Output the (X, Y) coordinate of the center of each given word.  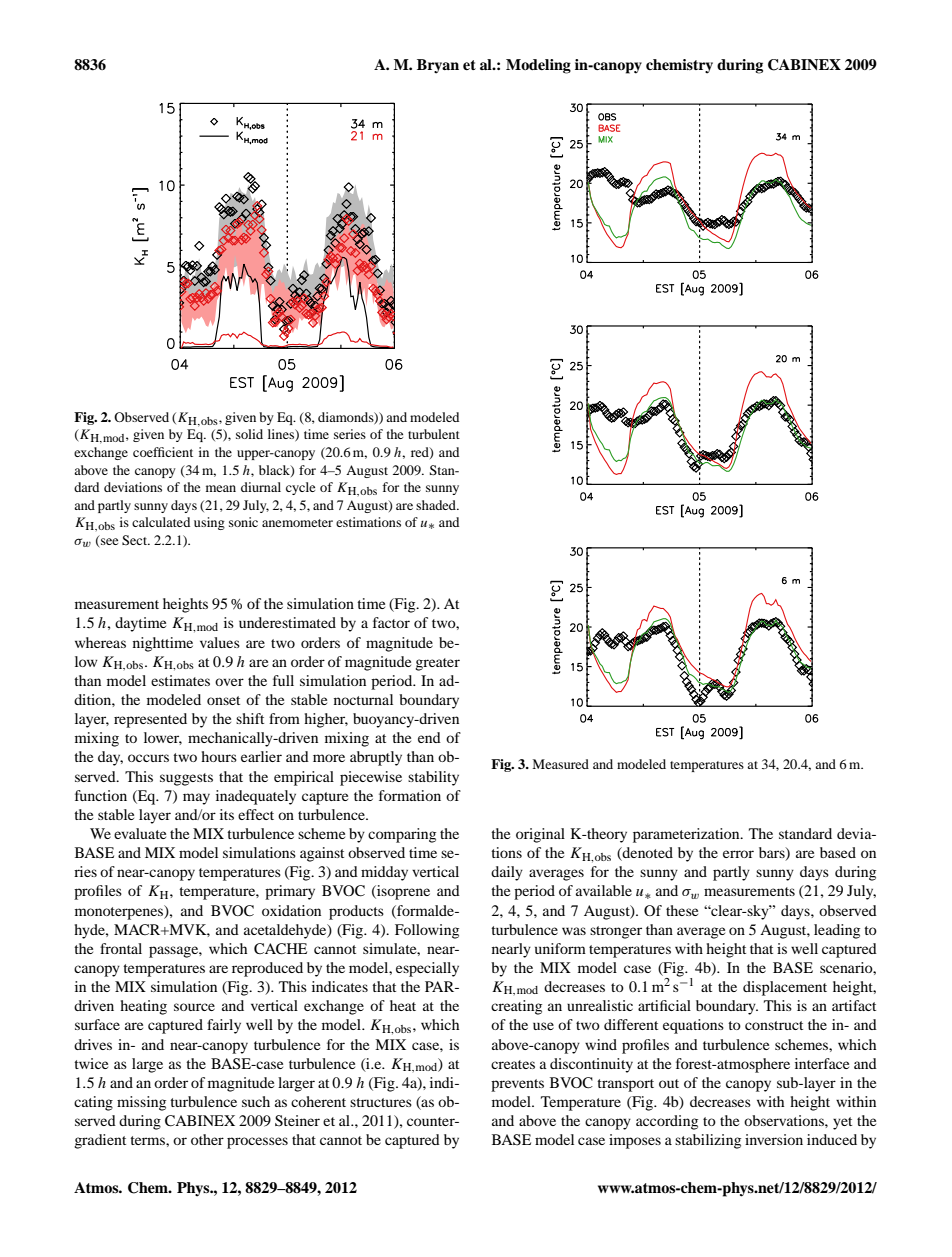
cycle (300, 488)
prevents (517, 1085)
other (207, 1139)
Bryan (438, 66)
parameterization (687, 835)
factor (391, 622)
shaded (437, 505)
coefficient (163, 452)
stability (433, 778)
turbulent (434, 434)
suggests (186, 779)
